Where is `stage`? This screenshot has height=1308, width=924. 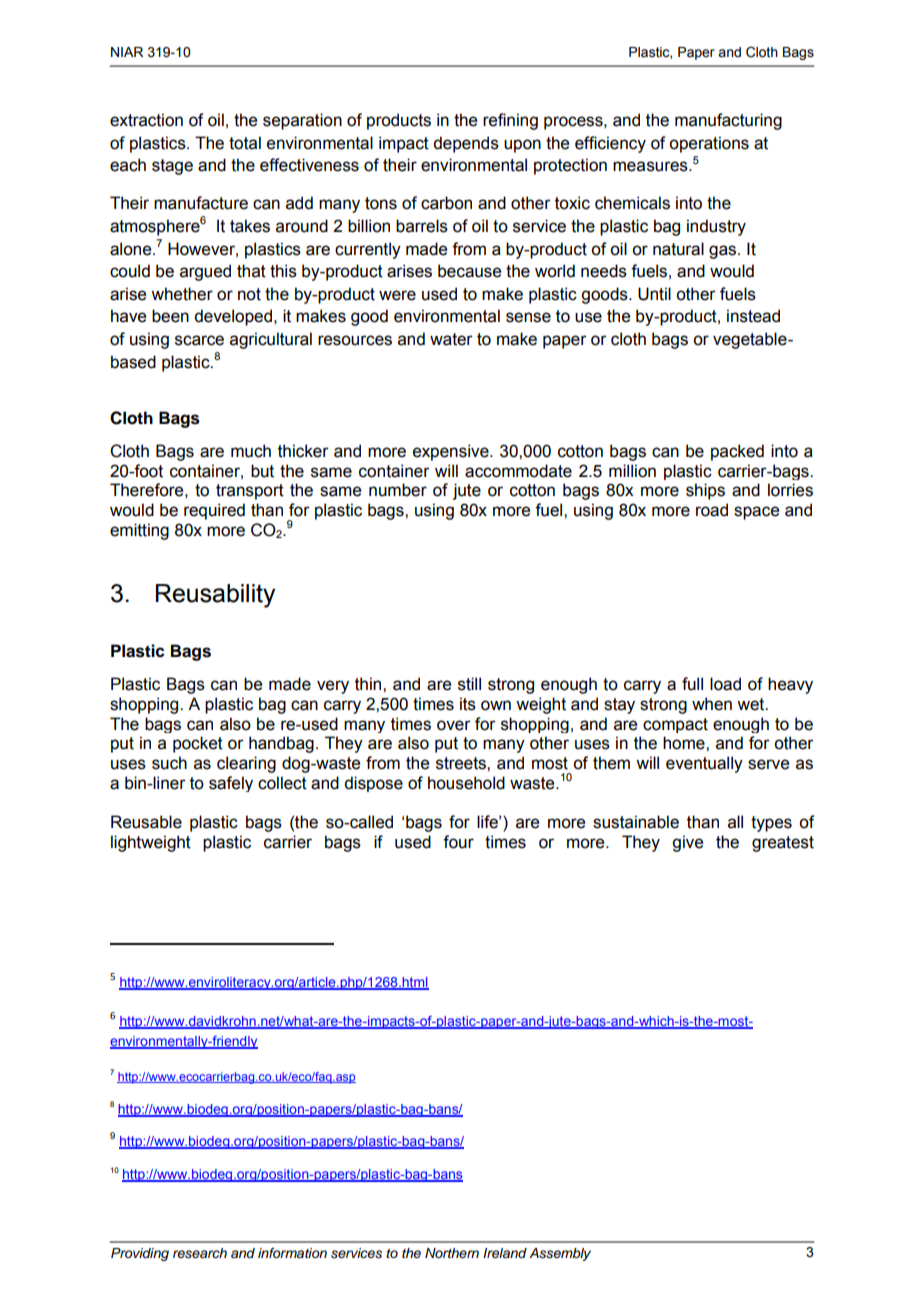
stage is located at coordinates (172, 167).
